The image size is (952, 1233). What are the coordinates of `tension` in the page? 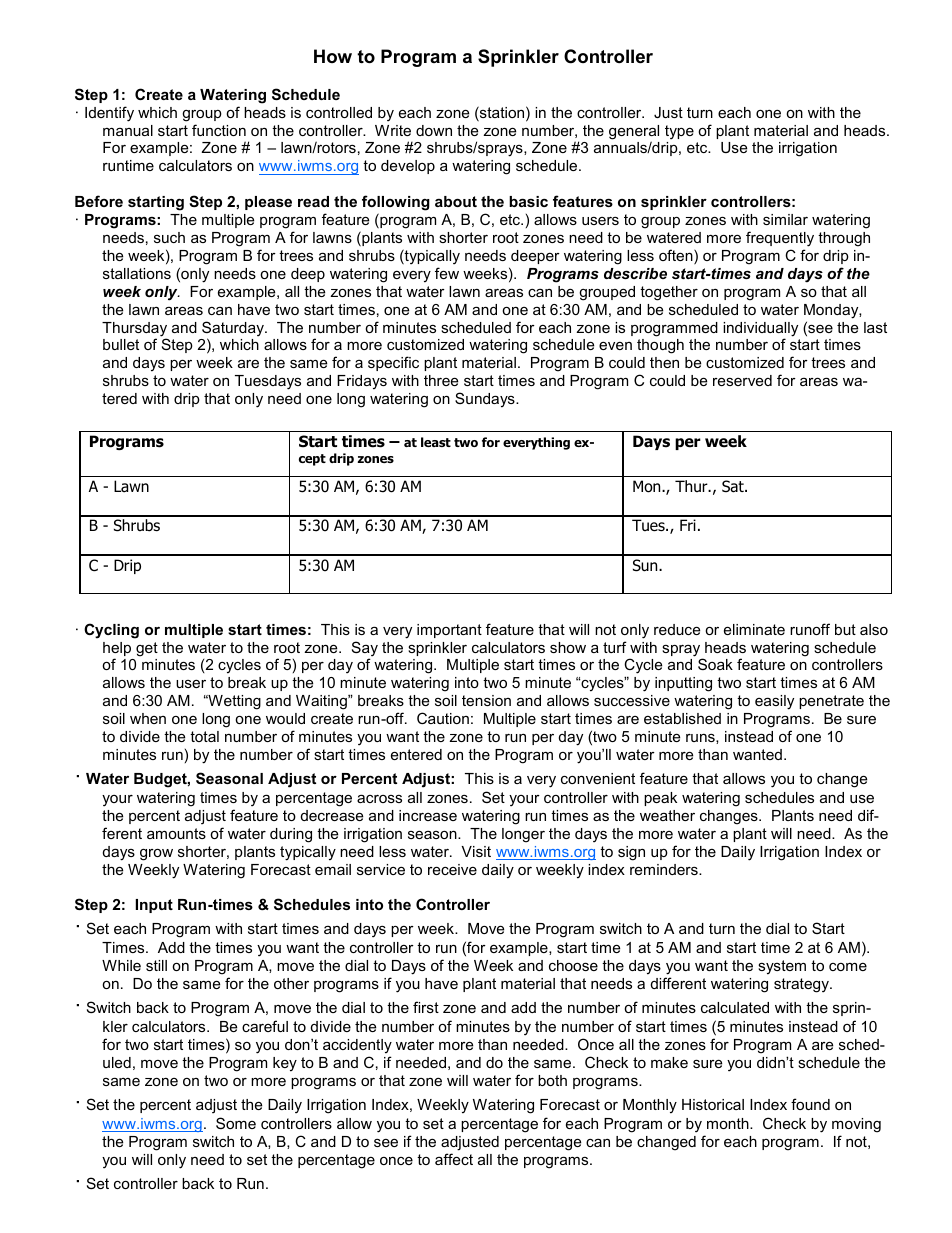 It's located at (486, 700).
